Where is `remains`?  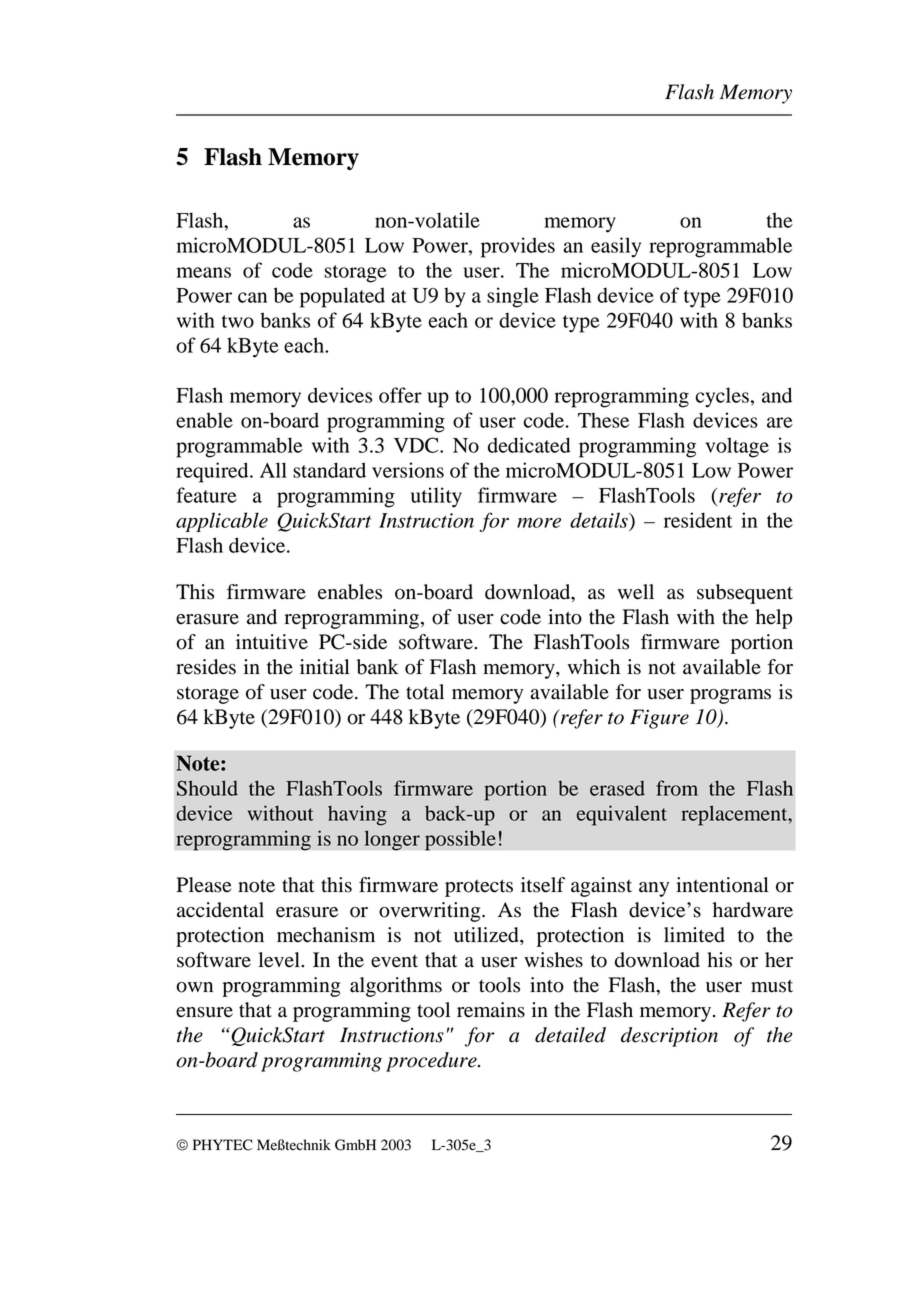 remains is located at coordinates (491, 1010).
